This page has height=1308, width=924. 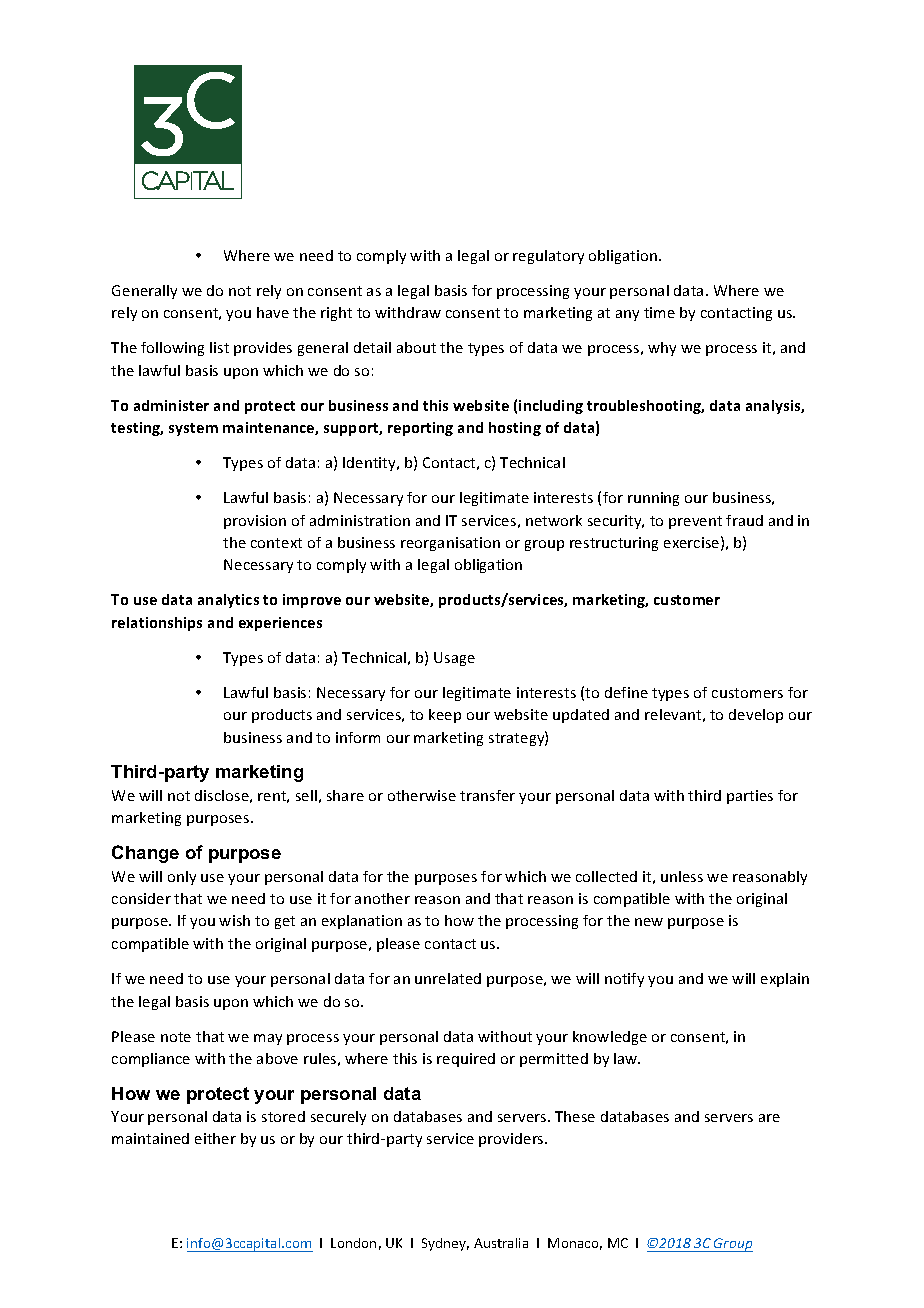 What do you see at coordinates (420, 429) in the page?
I see `reporting` at bounding box center [420, 429].
